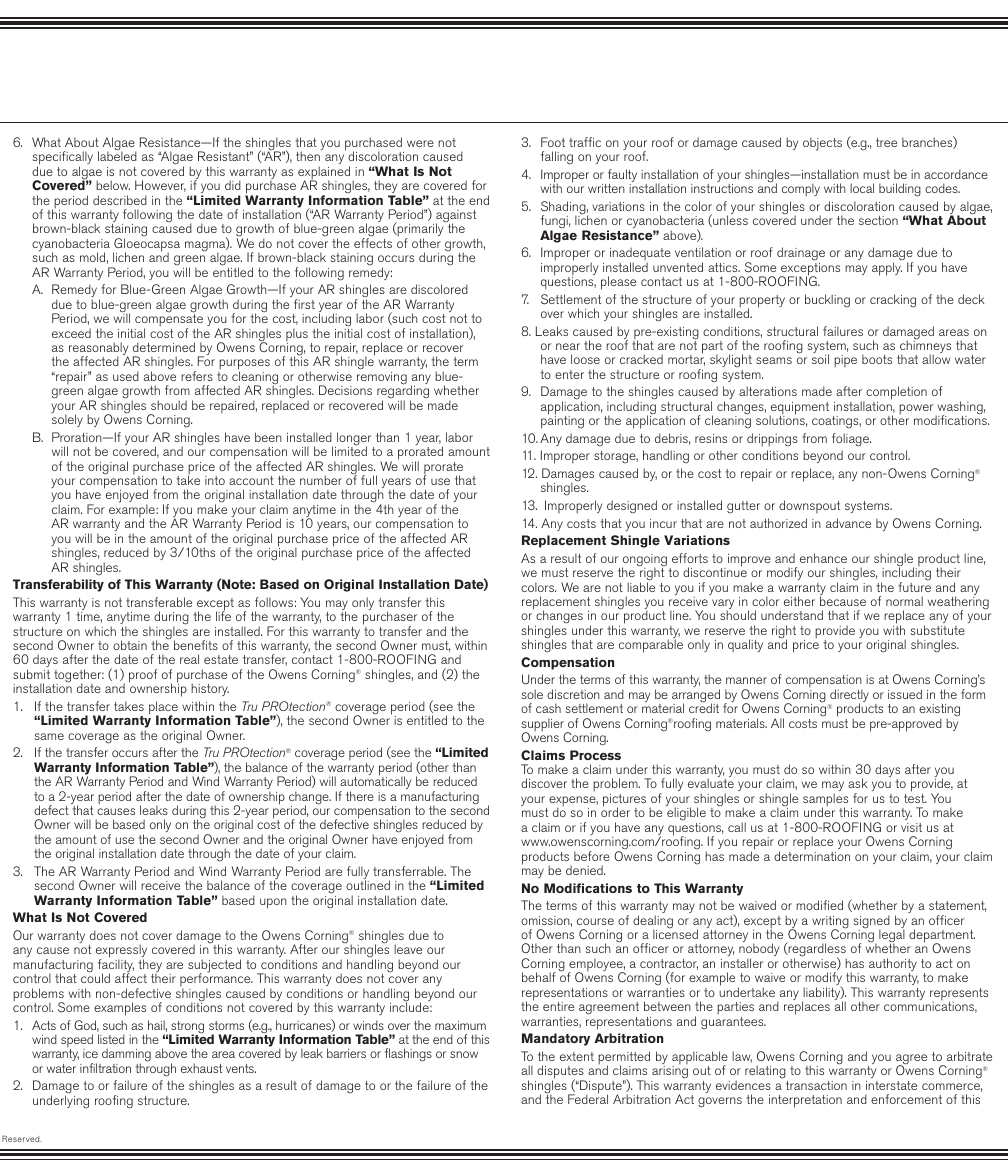  I want to click on However, so click(160, 186).
